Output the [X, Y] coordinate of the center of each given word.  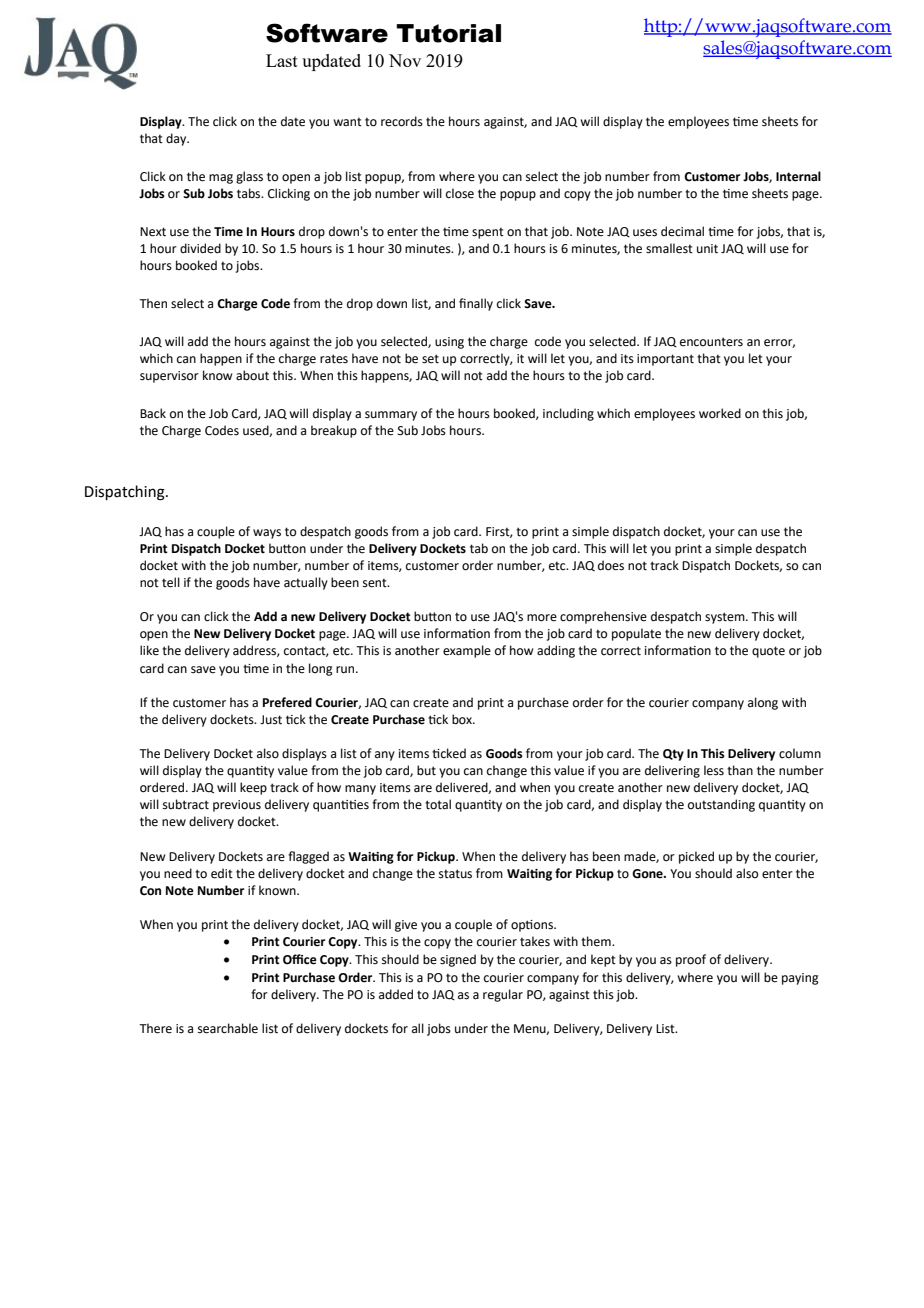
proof [691, 960]
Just [271, 720]
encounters [711, 342]
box [463, 719]
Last [282, 60]
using [449, 343]
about [252, 375]
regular [503, 995]
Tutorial [448, 33]
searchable [228, 1028]
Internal [798, 176]
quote [768, 652]
